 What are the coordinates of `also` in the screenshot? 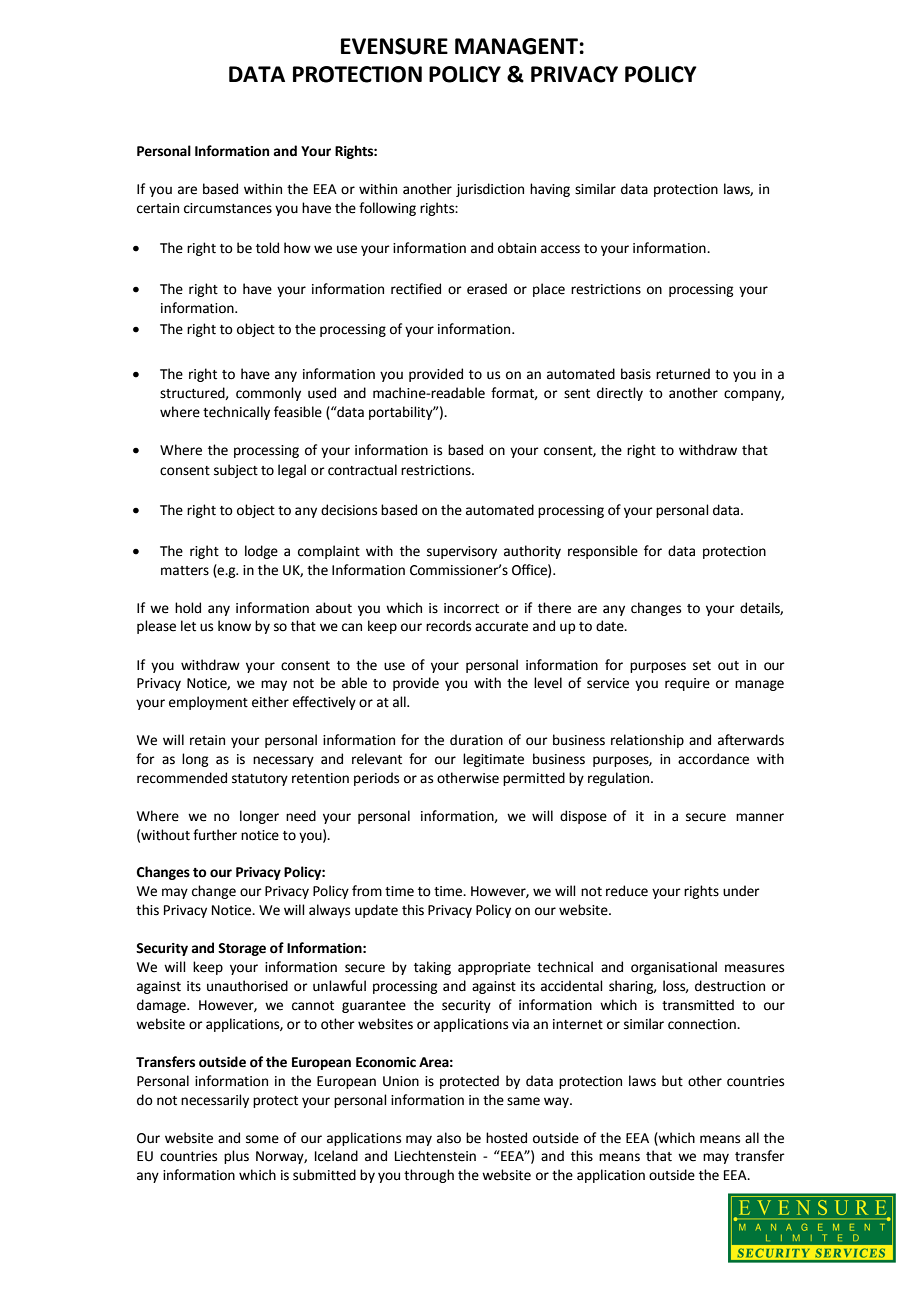 It's located at (449, 1138).
